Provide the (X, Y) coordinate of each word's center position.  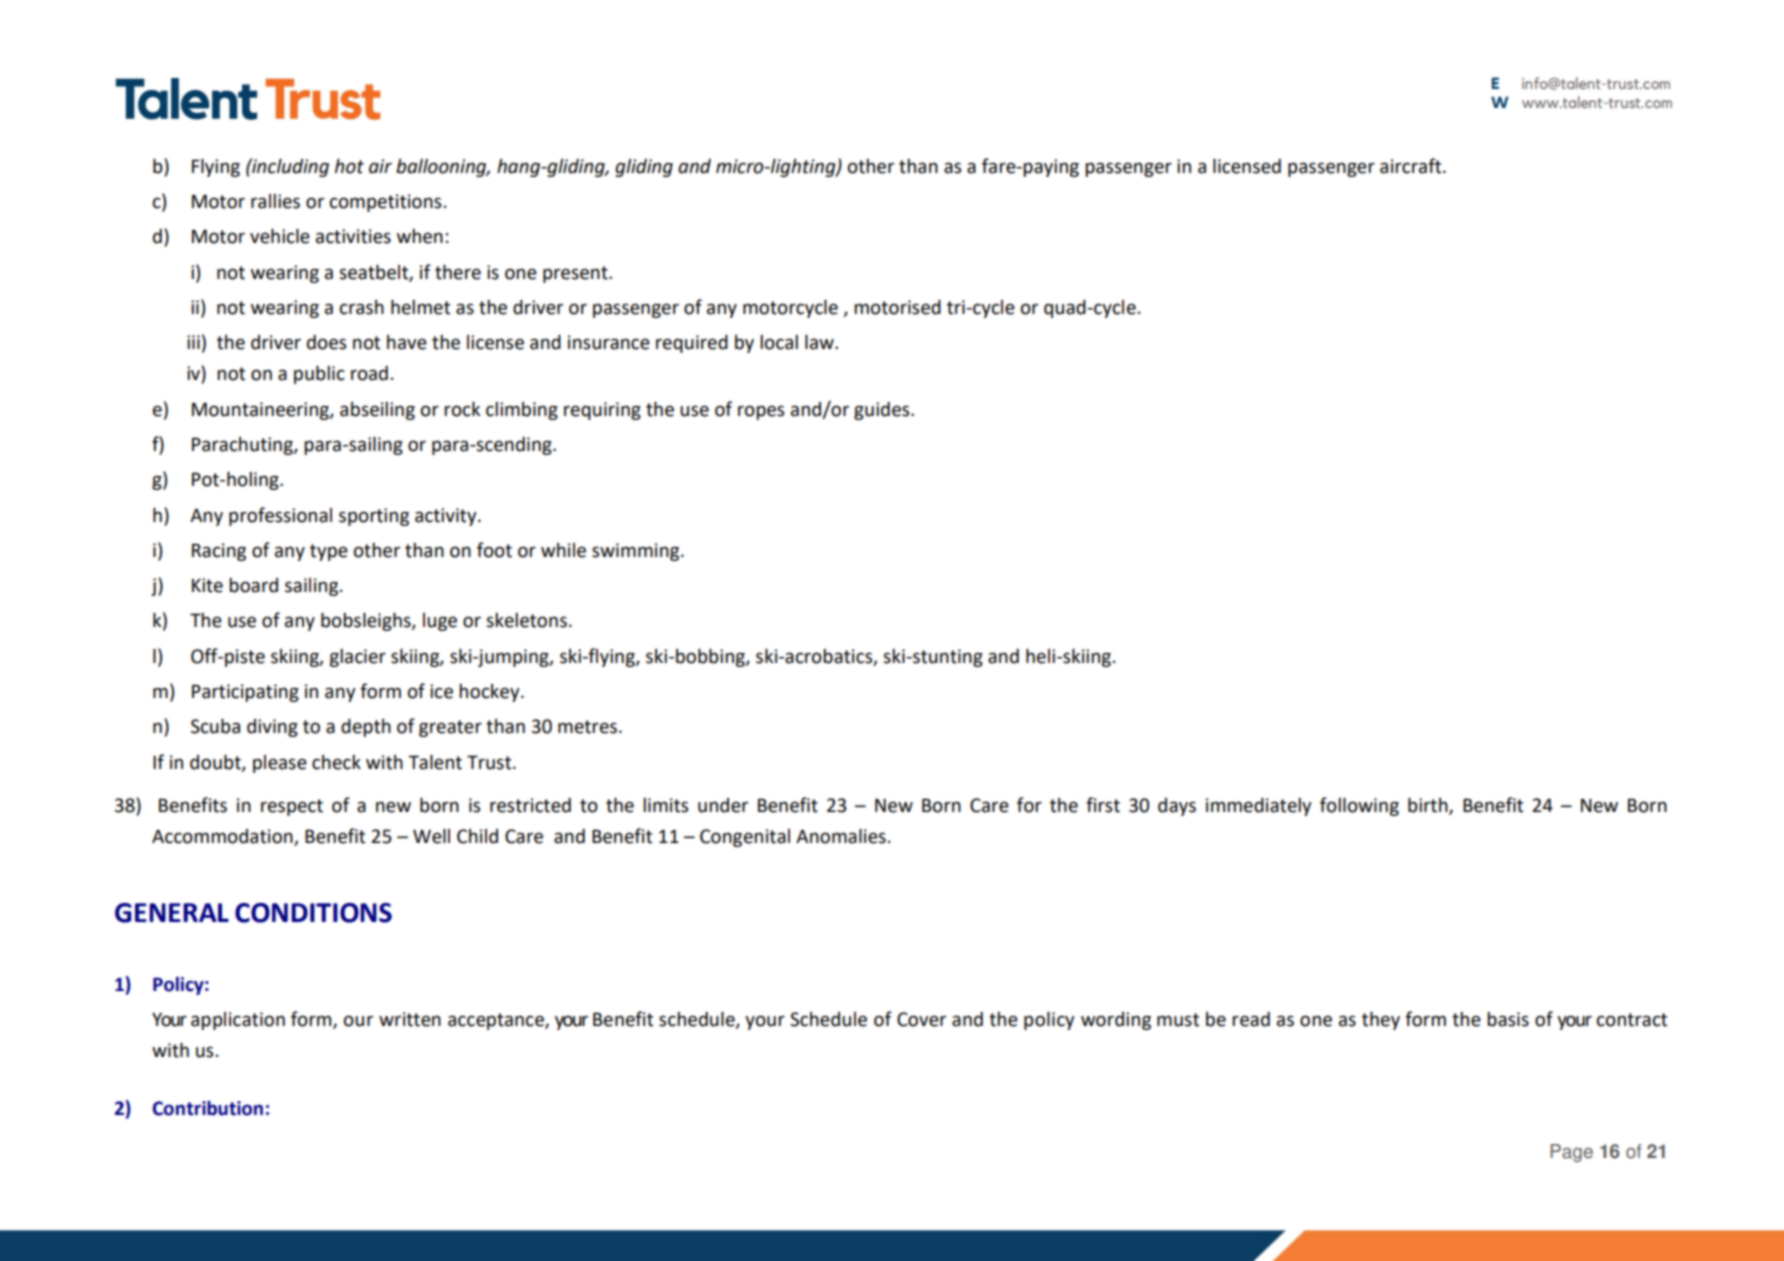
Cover (921, 1019)
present (576, 274)
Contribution (208, 1108)
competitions (385, 203)
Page (1571, 1153)
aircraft (1412, 166)
